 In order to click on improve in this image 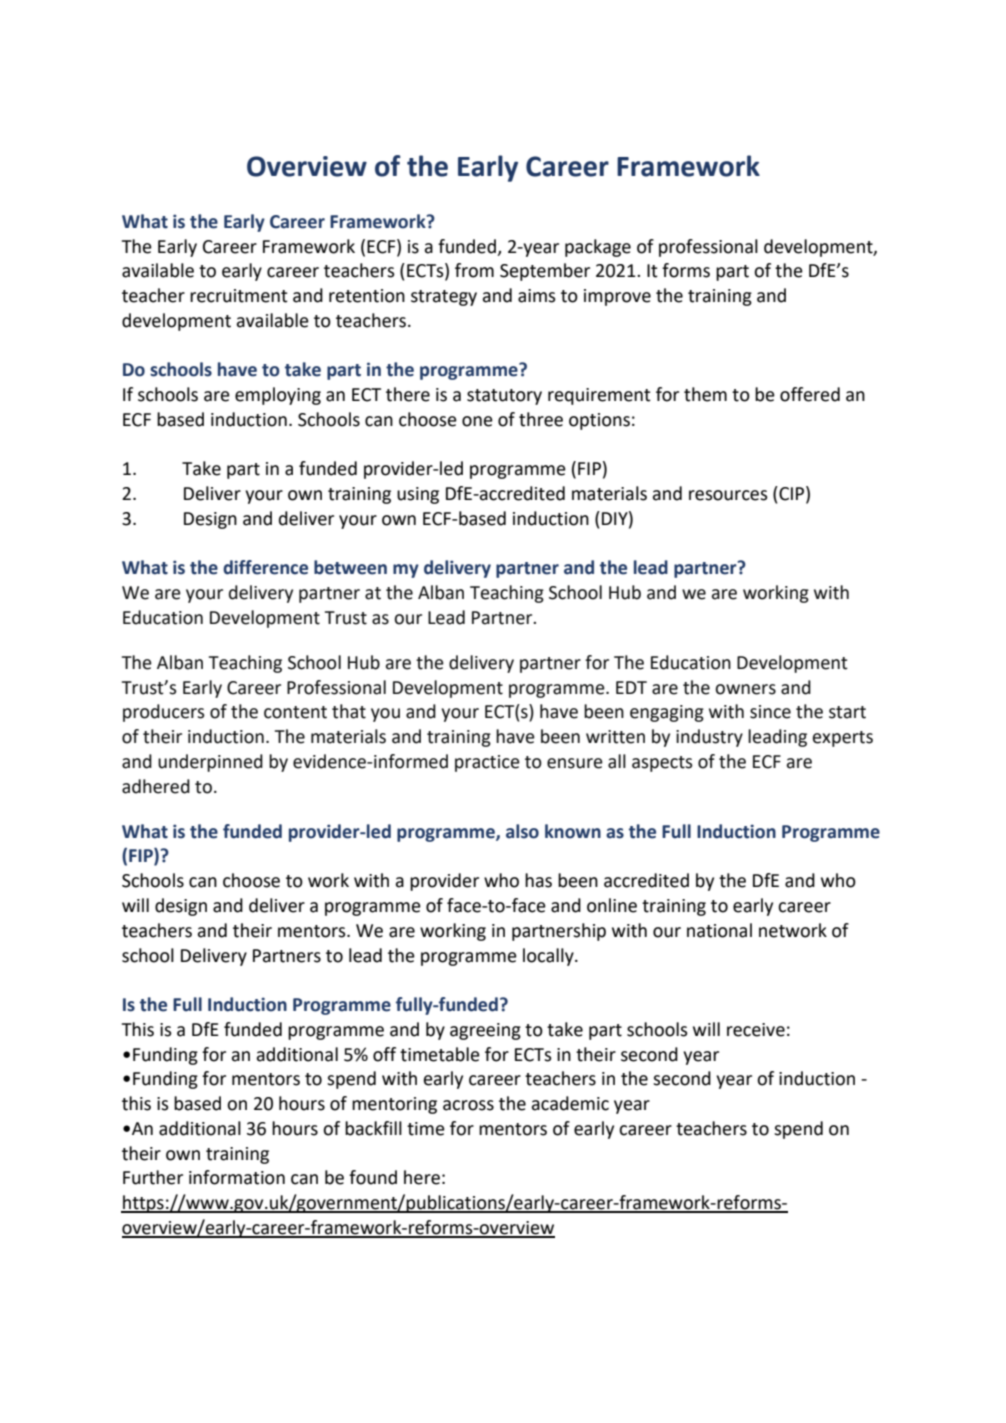, I will do `click(617, 297)`.
